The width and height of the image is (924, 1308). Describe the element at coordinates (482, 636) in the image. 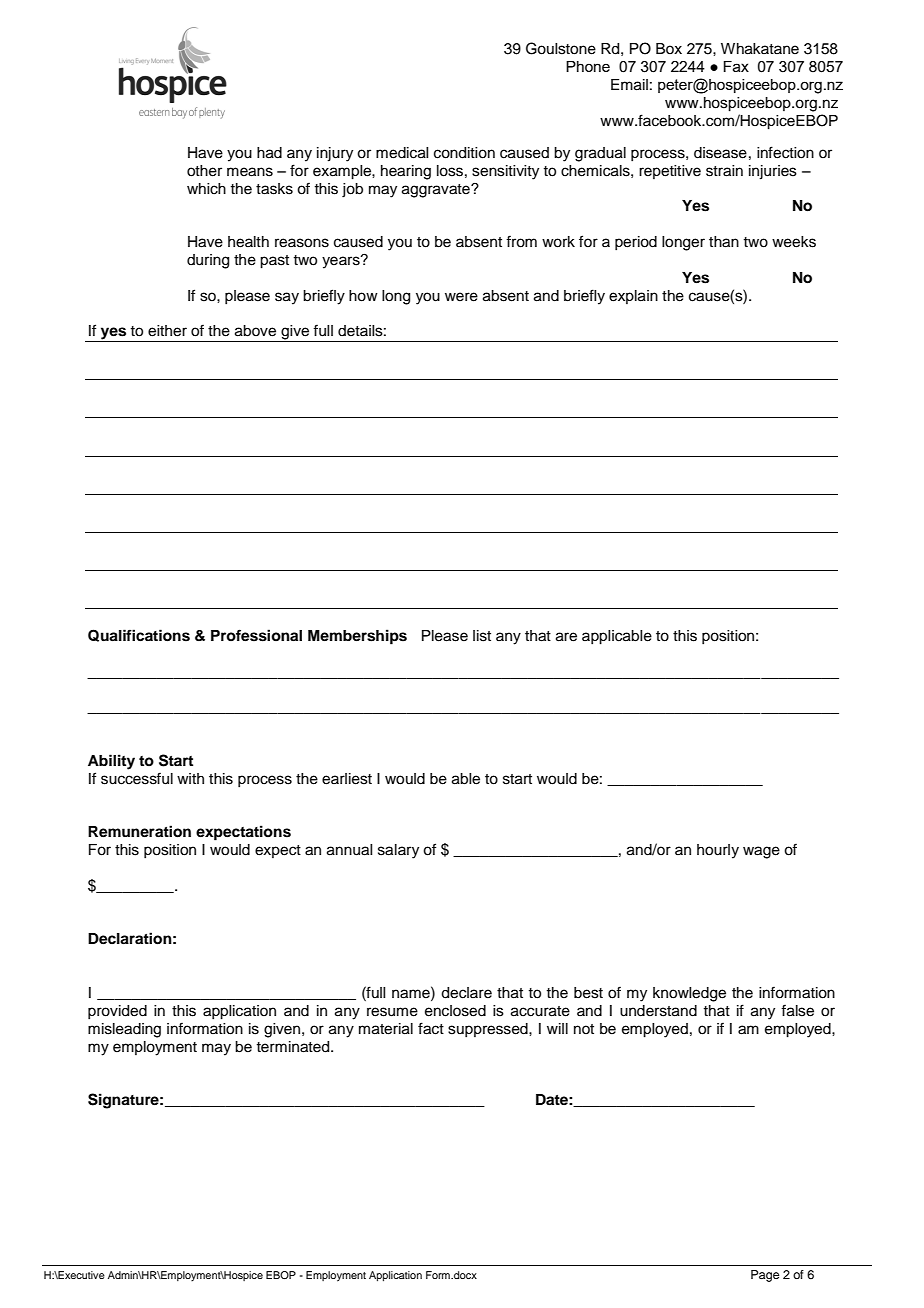

I see `list` at that location.
